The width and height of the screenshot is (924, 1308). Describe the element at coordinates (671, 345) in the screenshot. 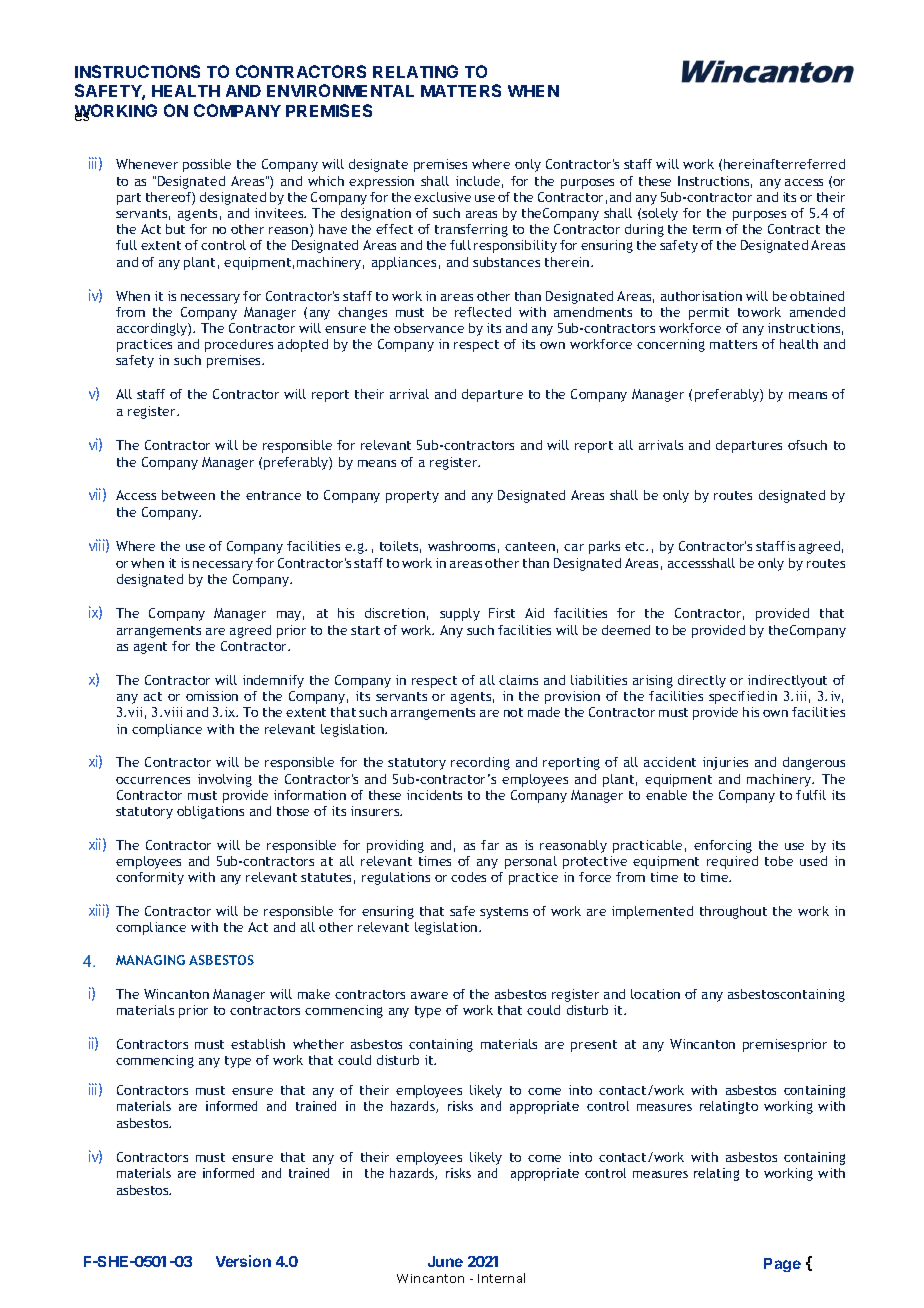

I see `concerning` at that location.
